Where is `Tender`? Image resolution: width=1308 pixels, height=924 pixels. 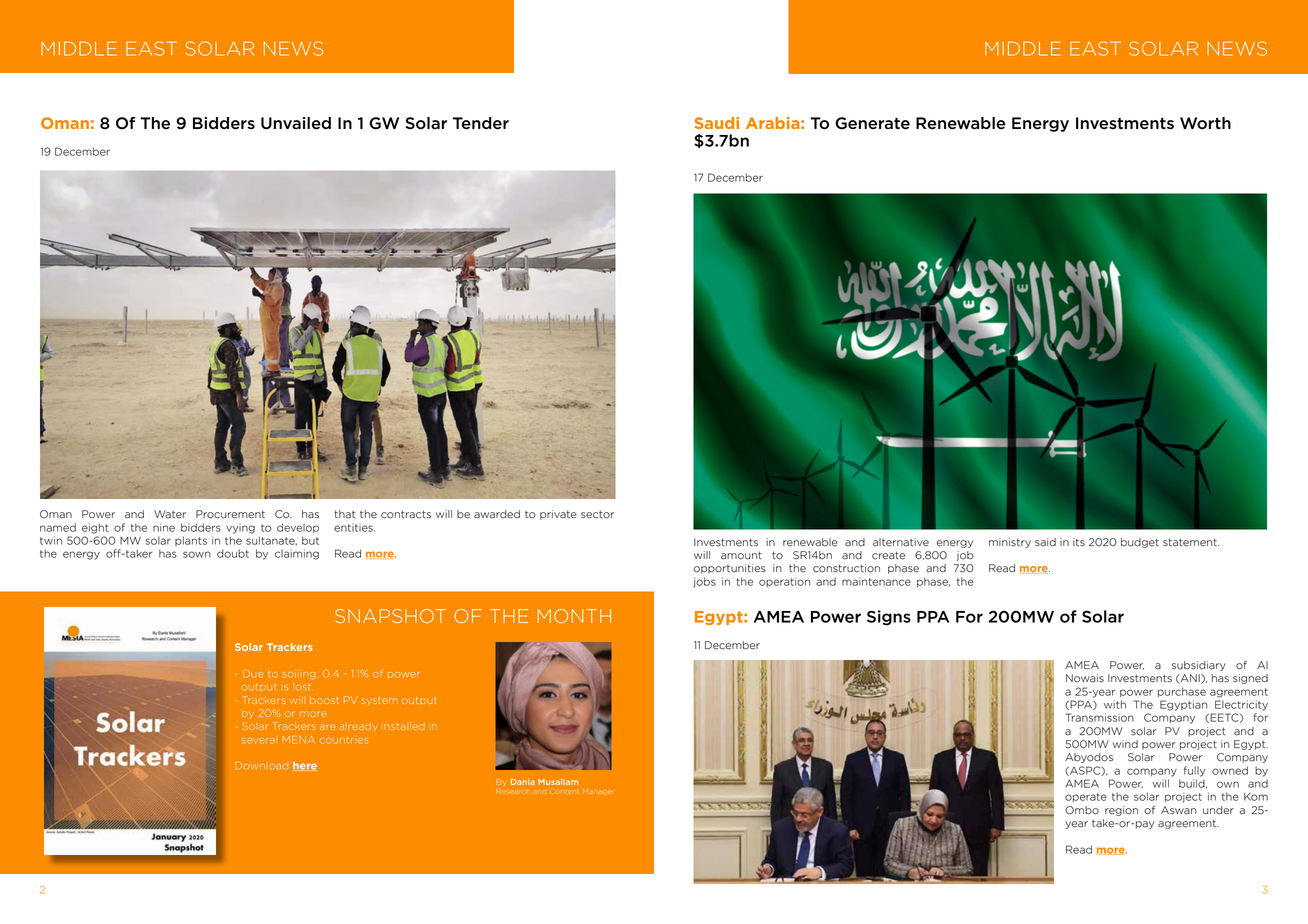 Tender is located at coordinates (481, 123).
